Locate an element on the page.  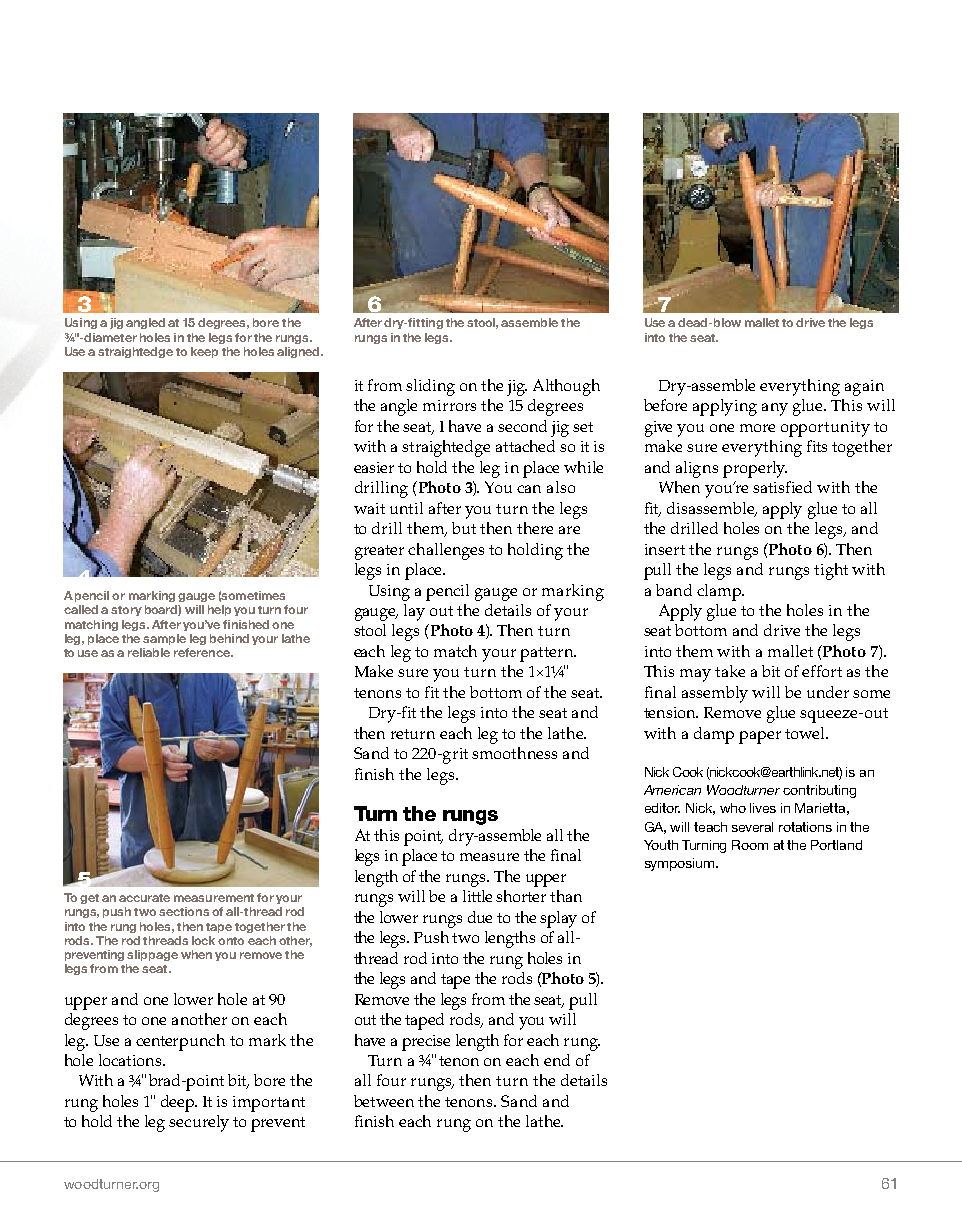
sliding is located at coordinates (430, 387).
